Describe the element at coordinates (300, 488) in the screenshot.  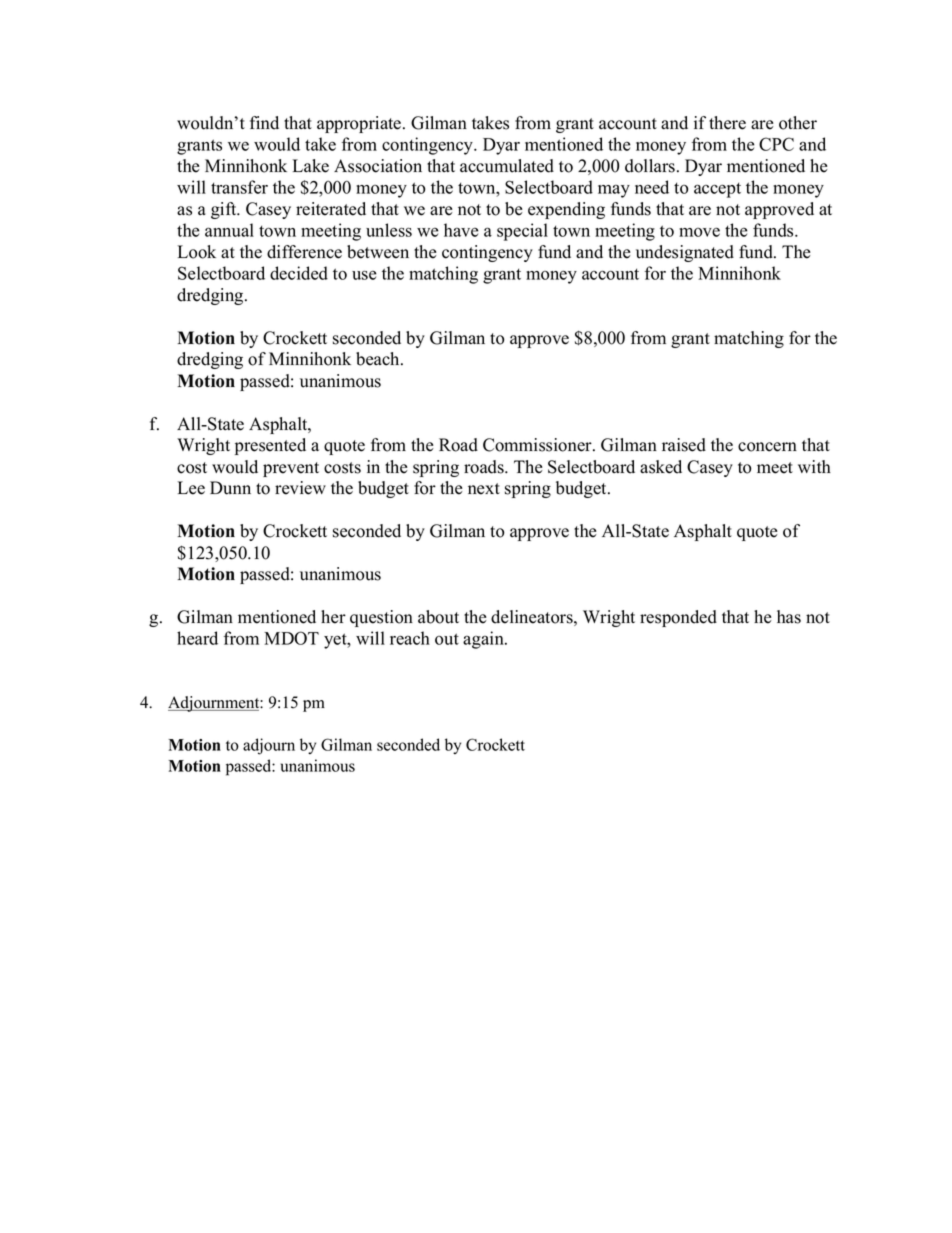
I see `review` at that location.
